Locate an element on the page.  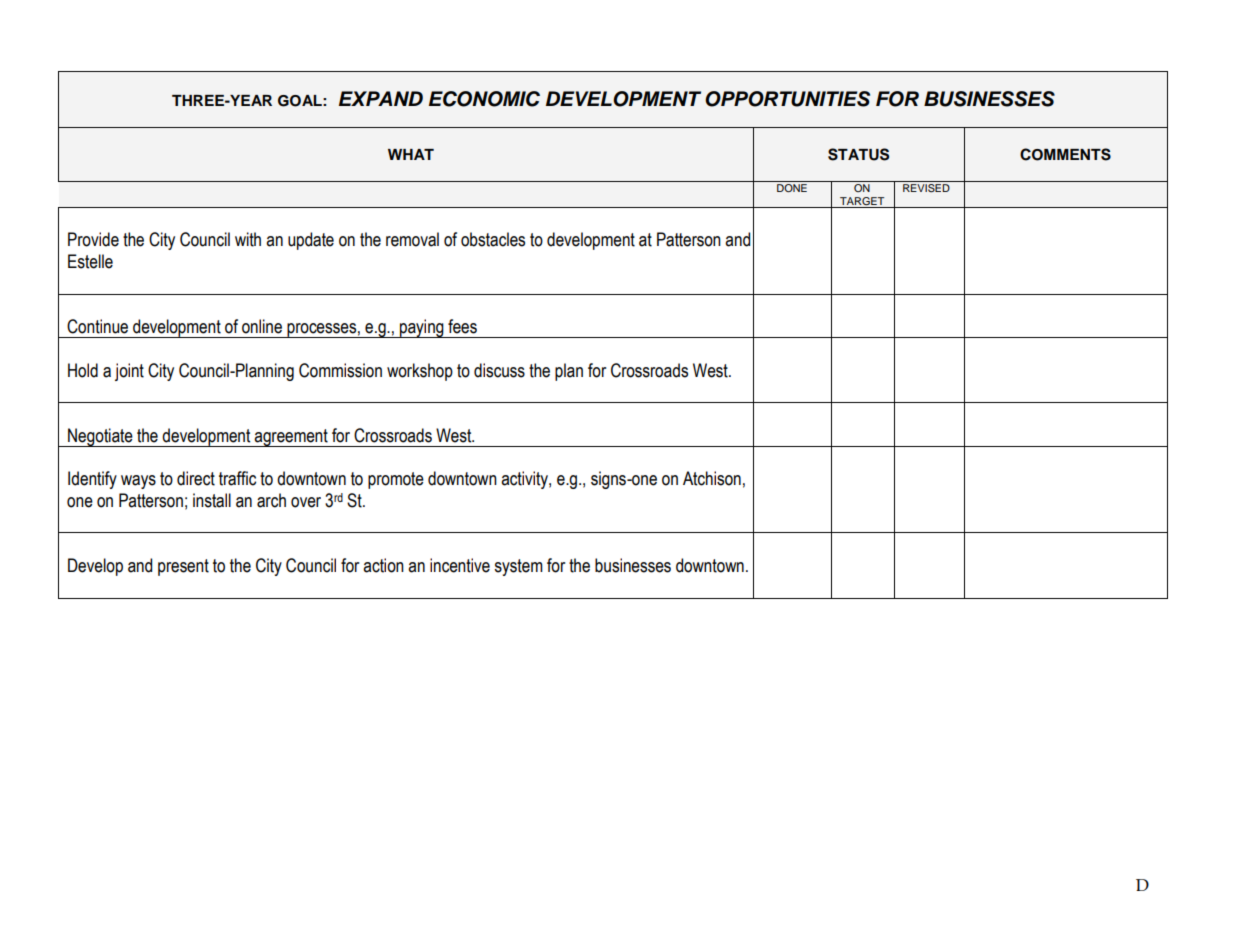
incentive is located at coordinates (460, 565).
